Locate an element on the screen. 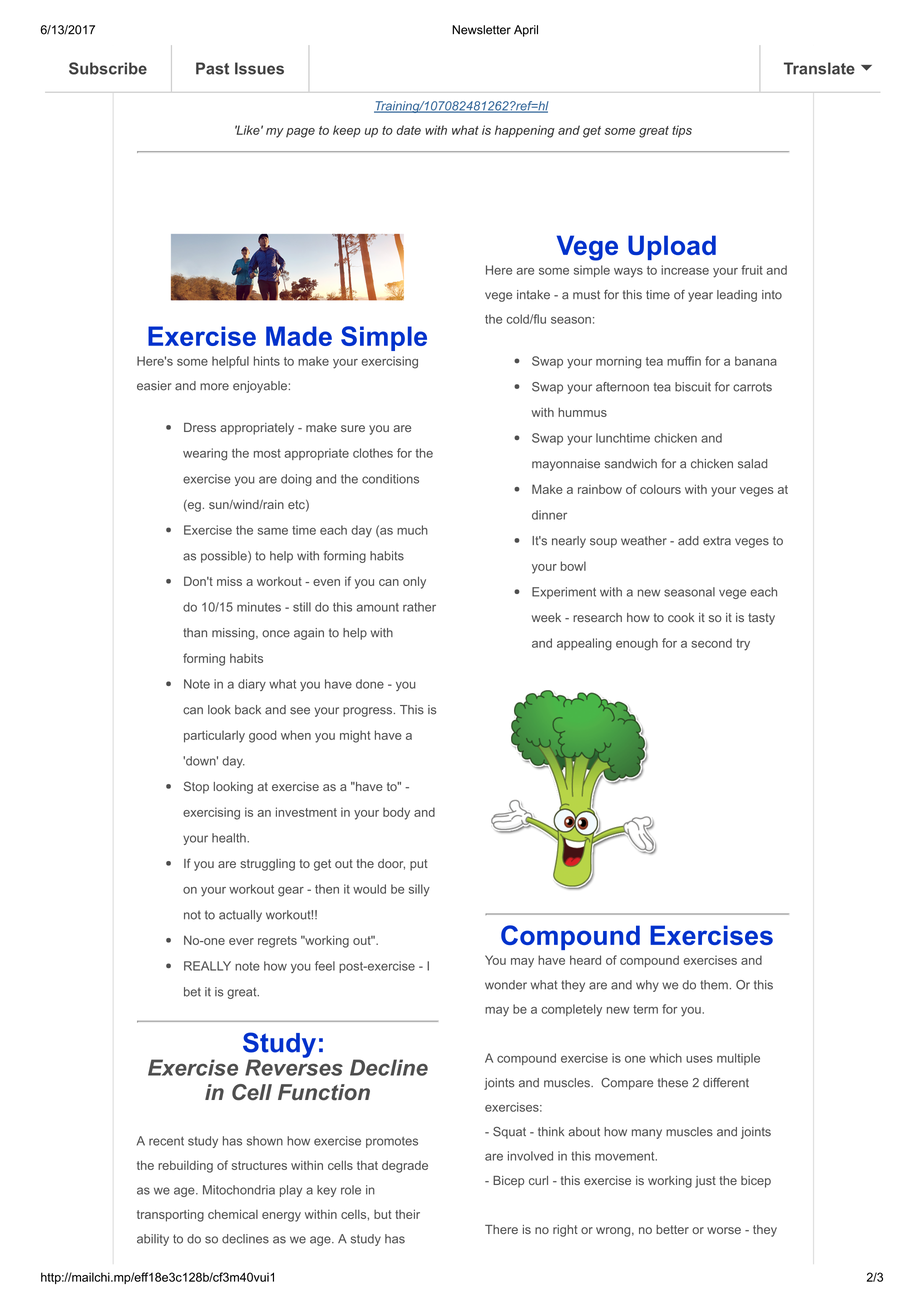 The image size is (924, 1308). transporting is located at coordinates (170, 1215).
